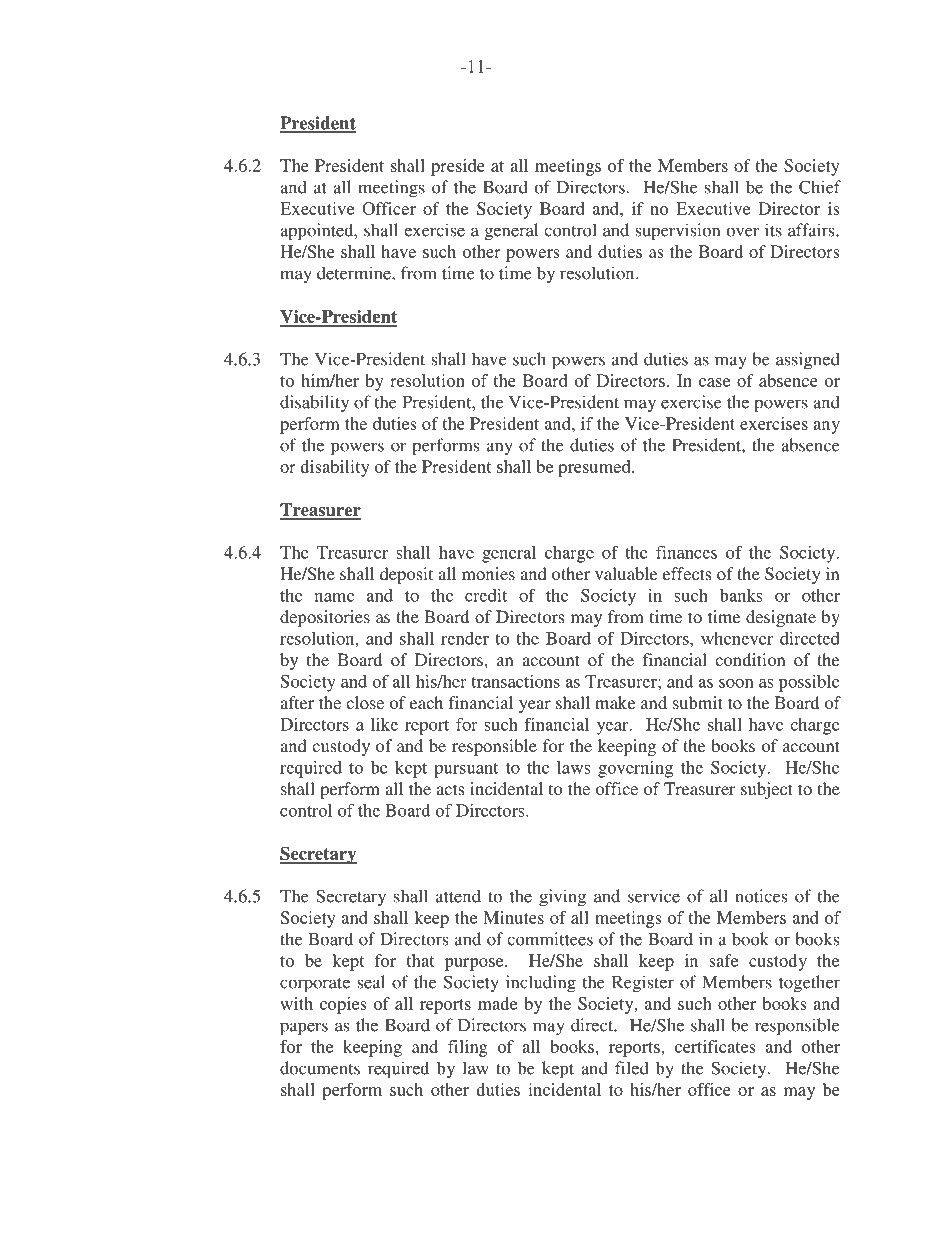  What do you see at coordinates (355, 273) in the page?
I see `determine` at bounding box center [355, 273].
